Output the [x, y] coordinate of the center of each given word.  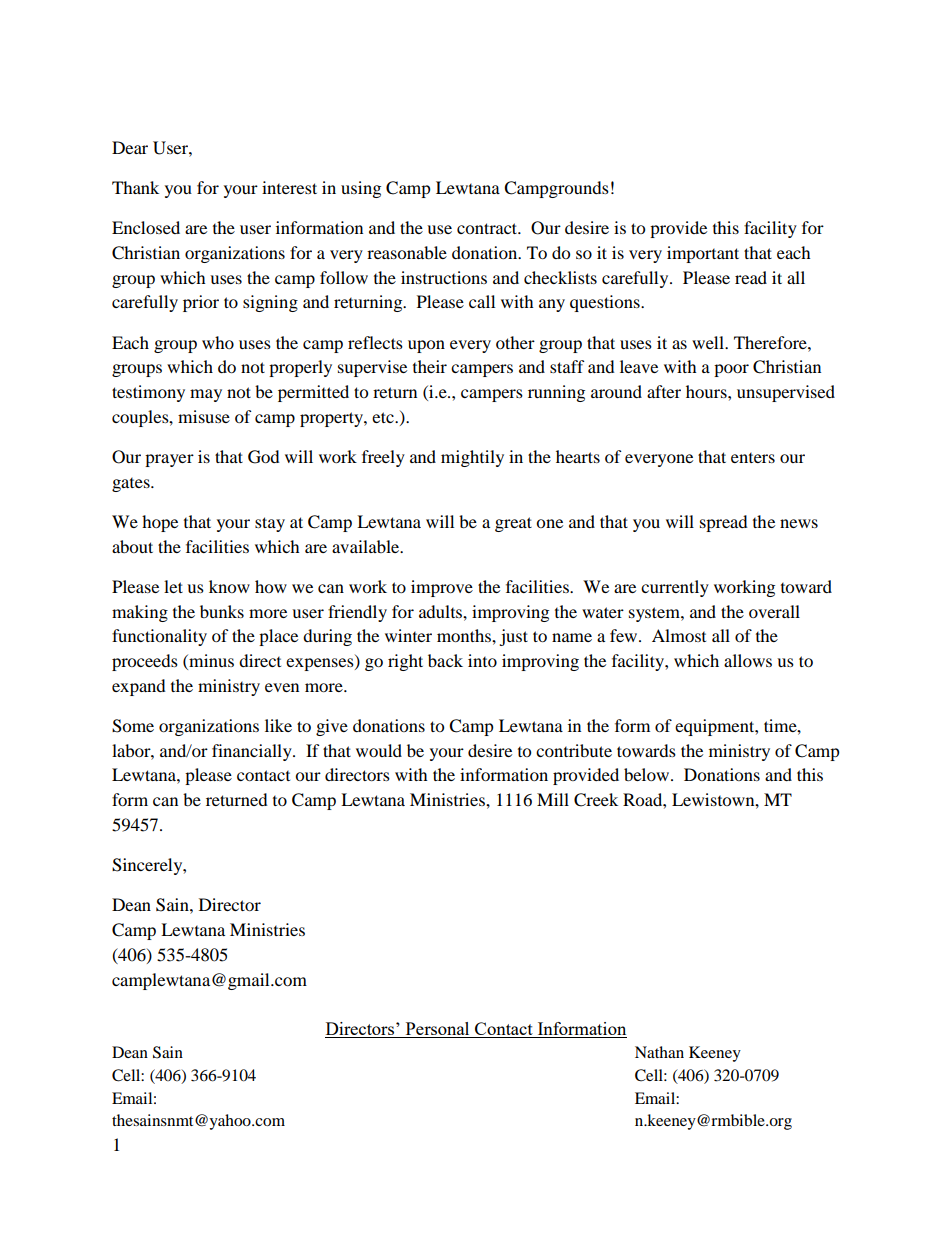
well [709, 342]
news [799, 523]
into [482, 660]
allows [748, 660]
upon [426, 346]
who [218, 342]
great [513, 524]
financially [253, 752]
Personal [437, 1030]
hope [160, 523]
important [703, 254]
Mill [553, 799]
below [648, 774]
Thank [135, 187]
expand [139, 687]
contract [488, 228]
